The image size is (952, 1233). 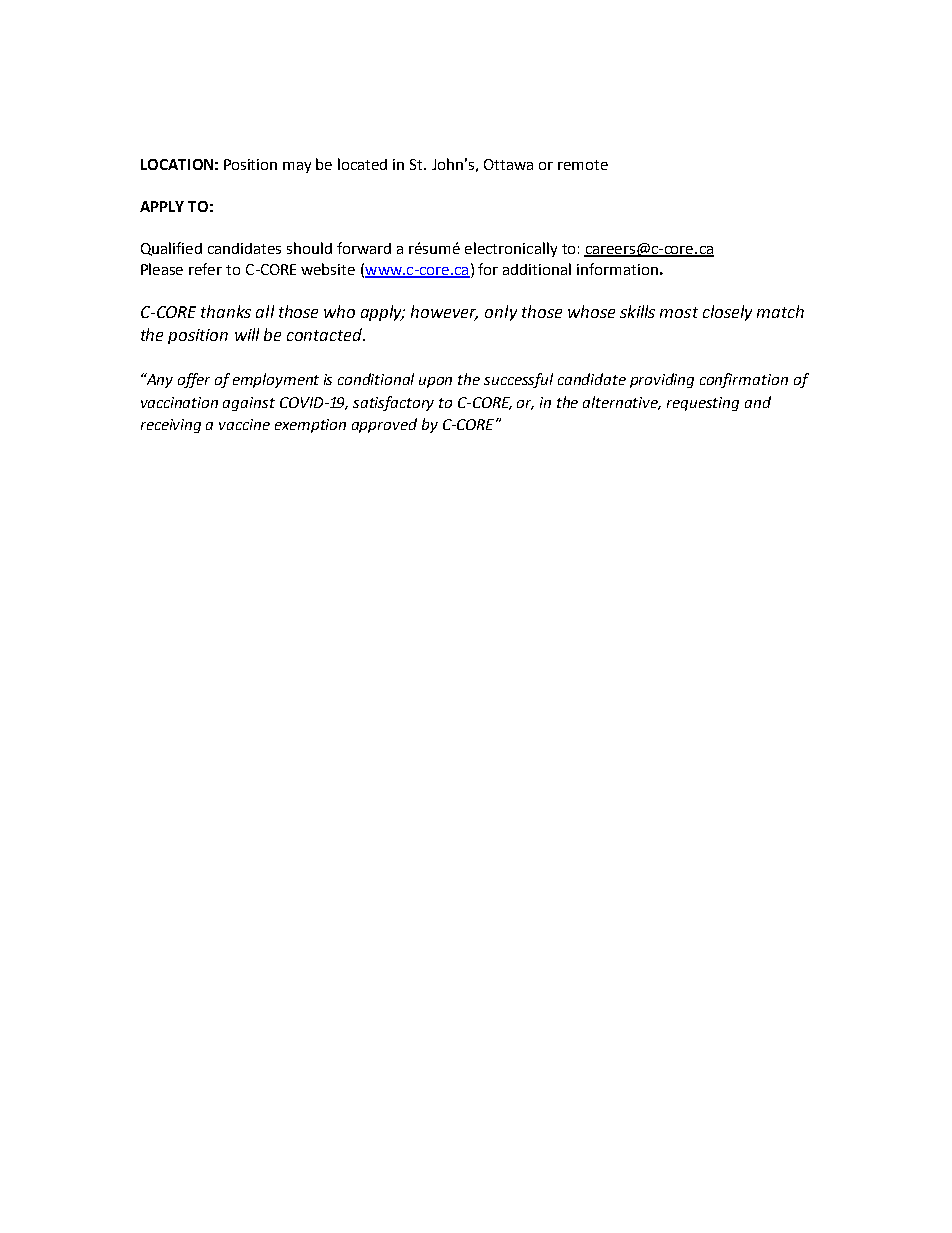 What do you see at coordinates (384, 425) in the image?
I see `approved` at bounding box center [384, 425].
